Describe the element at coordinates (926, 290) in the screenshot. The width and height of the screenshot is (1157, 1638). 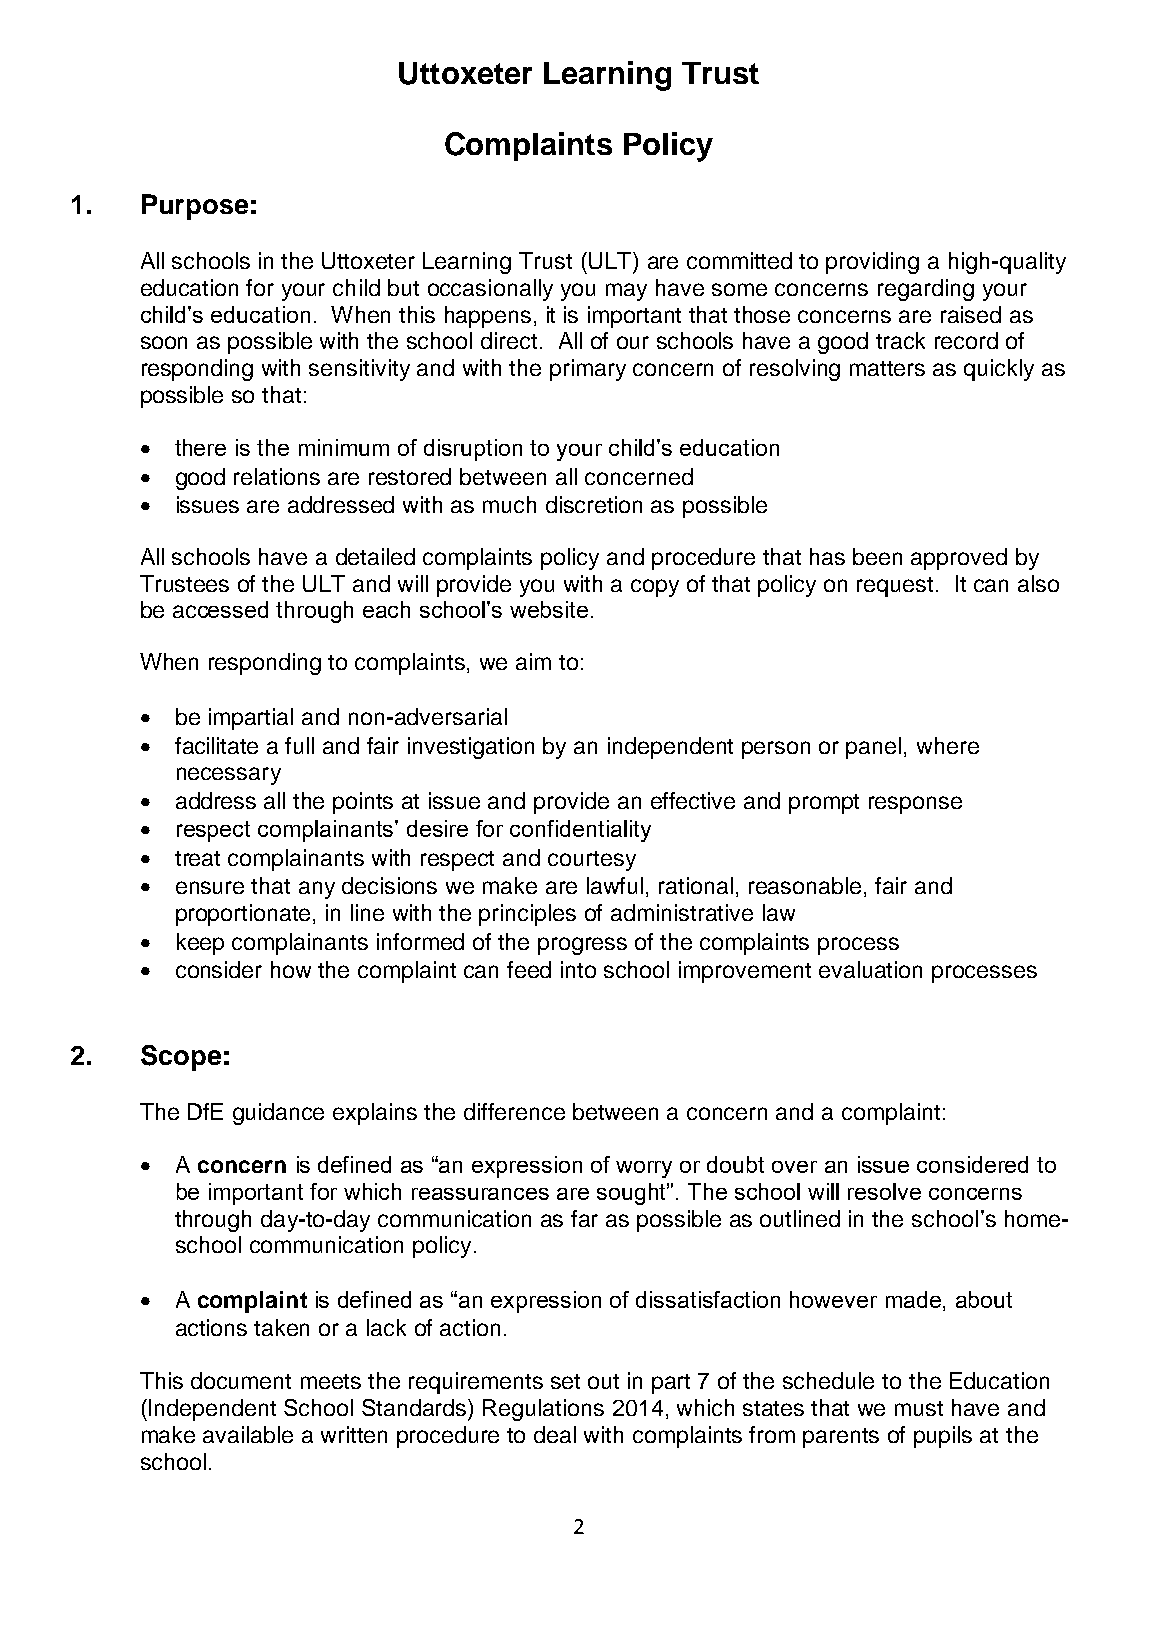
I see `regarding` at that location.
